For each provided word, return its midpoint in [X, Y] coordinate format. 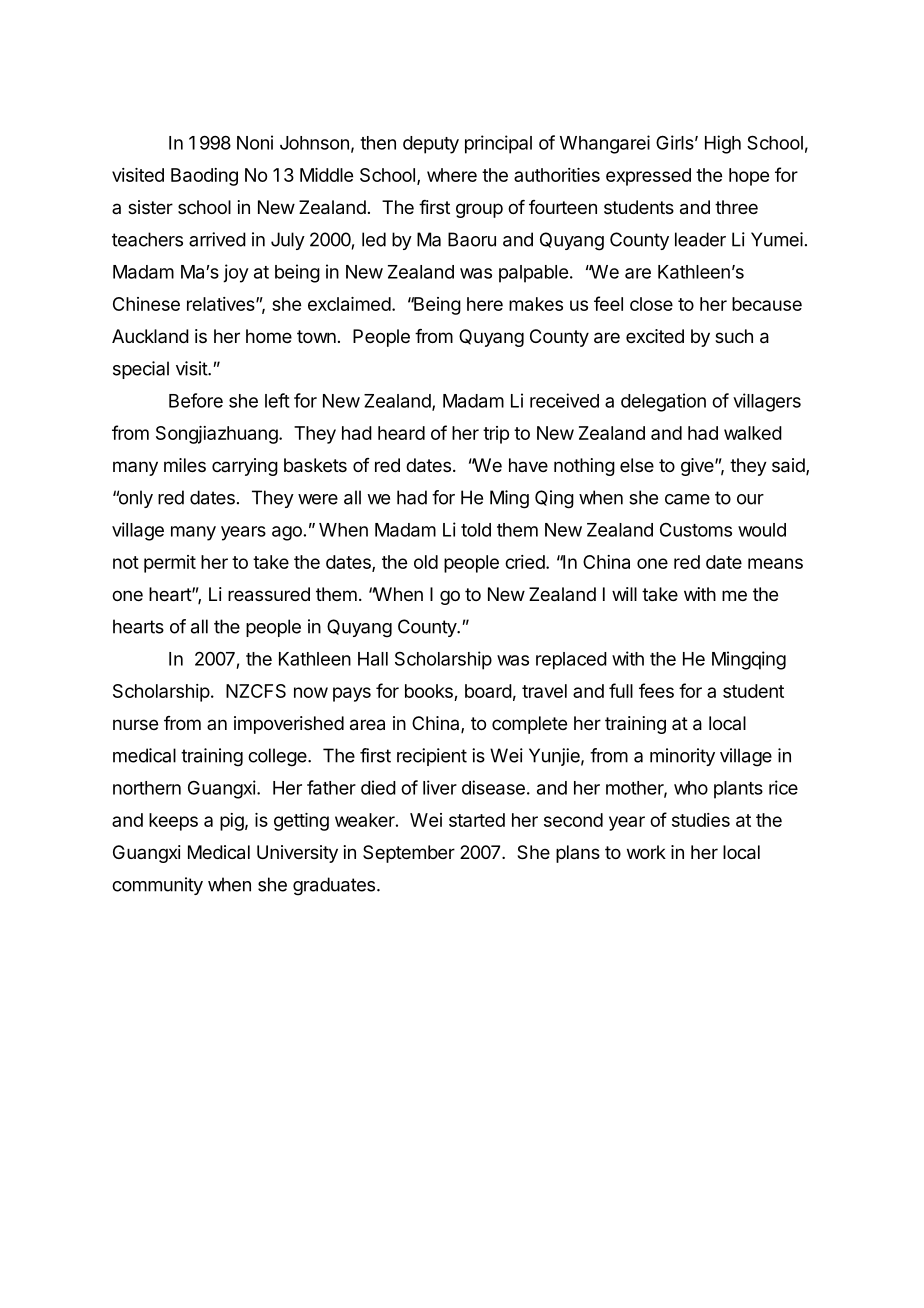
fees [656, 690]
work [646, 852]
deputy [431, 145]
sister [150, 207]
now [311, 692]
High [723, 144]
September [409, 854]
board [488, 691]
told [476, 530]
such [734, 336]
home [269, 336]
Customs [696, 530]
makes [536, 304]
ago [287, 533]
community [157, 886]
